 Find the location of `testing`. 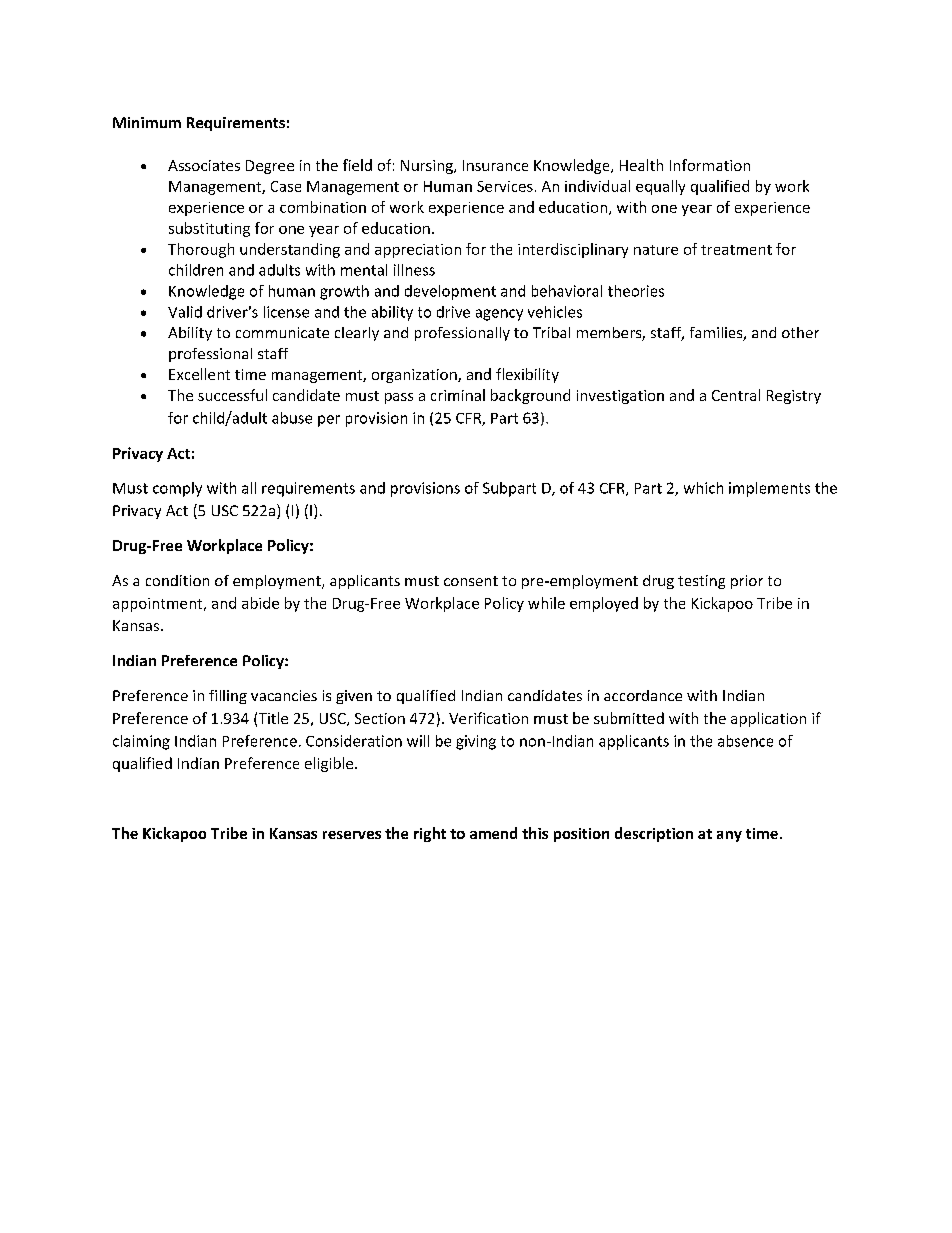

testing is located at coordinates (701, 582).
